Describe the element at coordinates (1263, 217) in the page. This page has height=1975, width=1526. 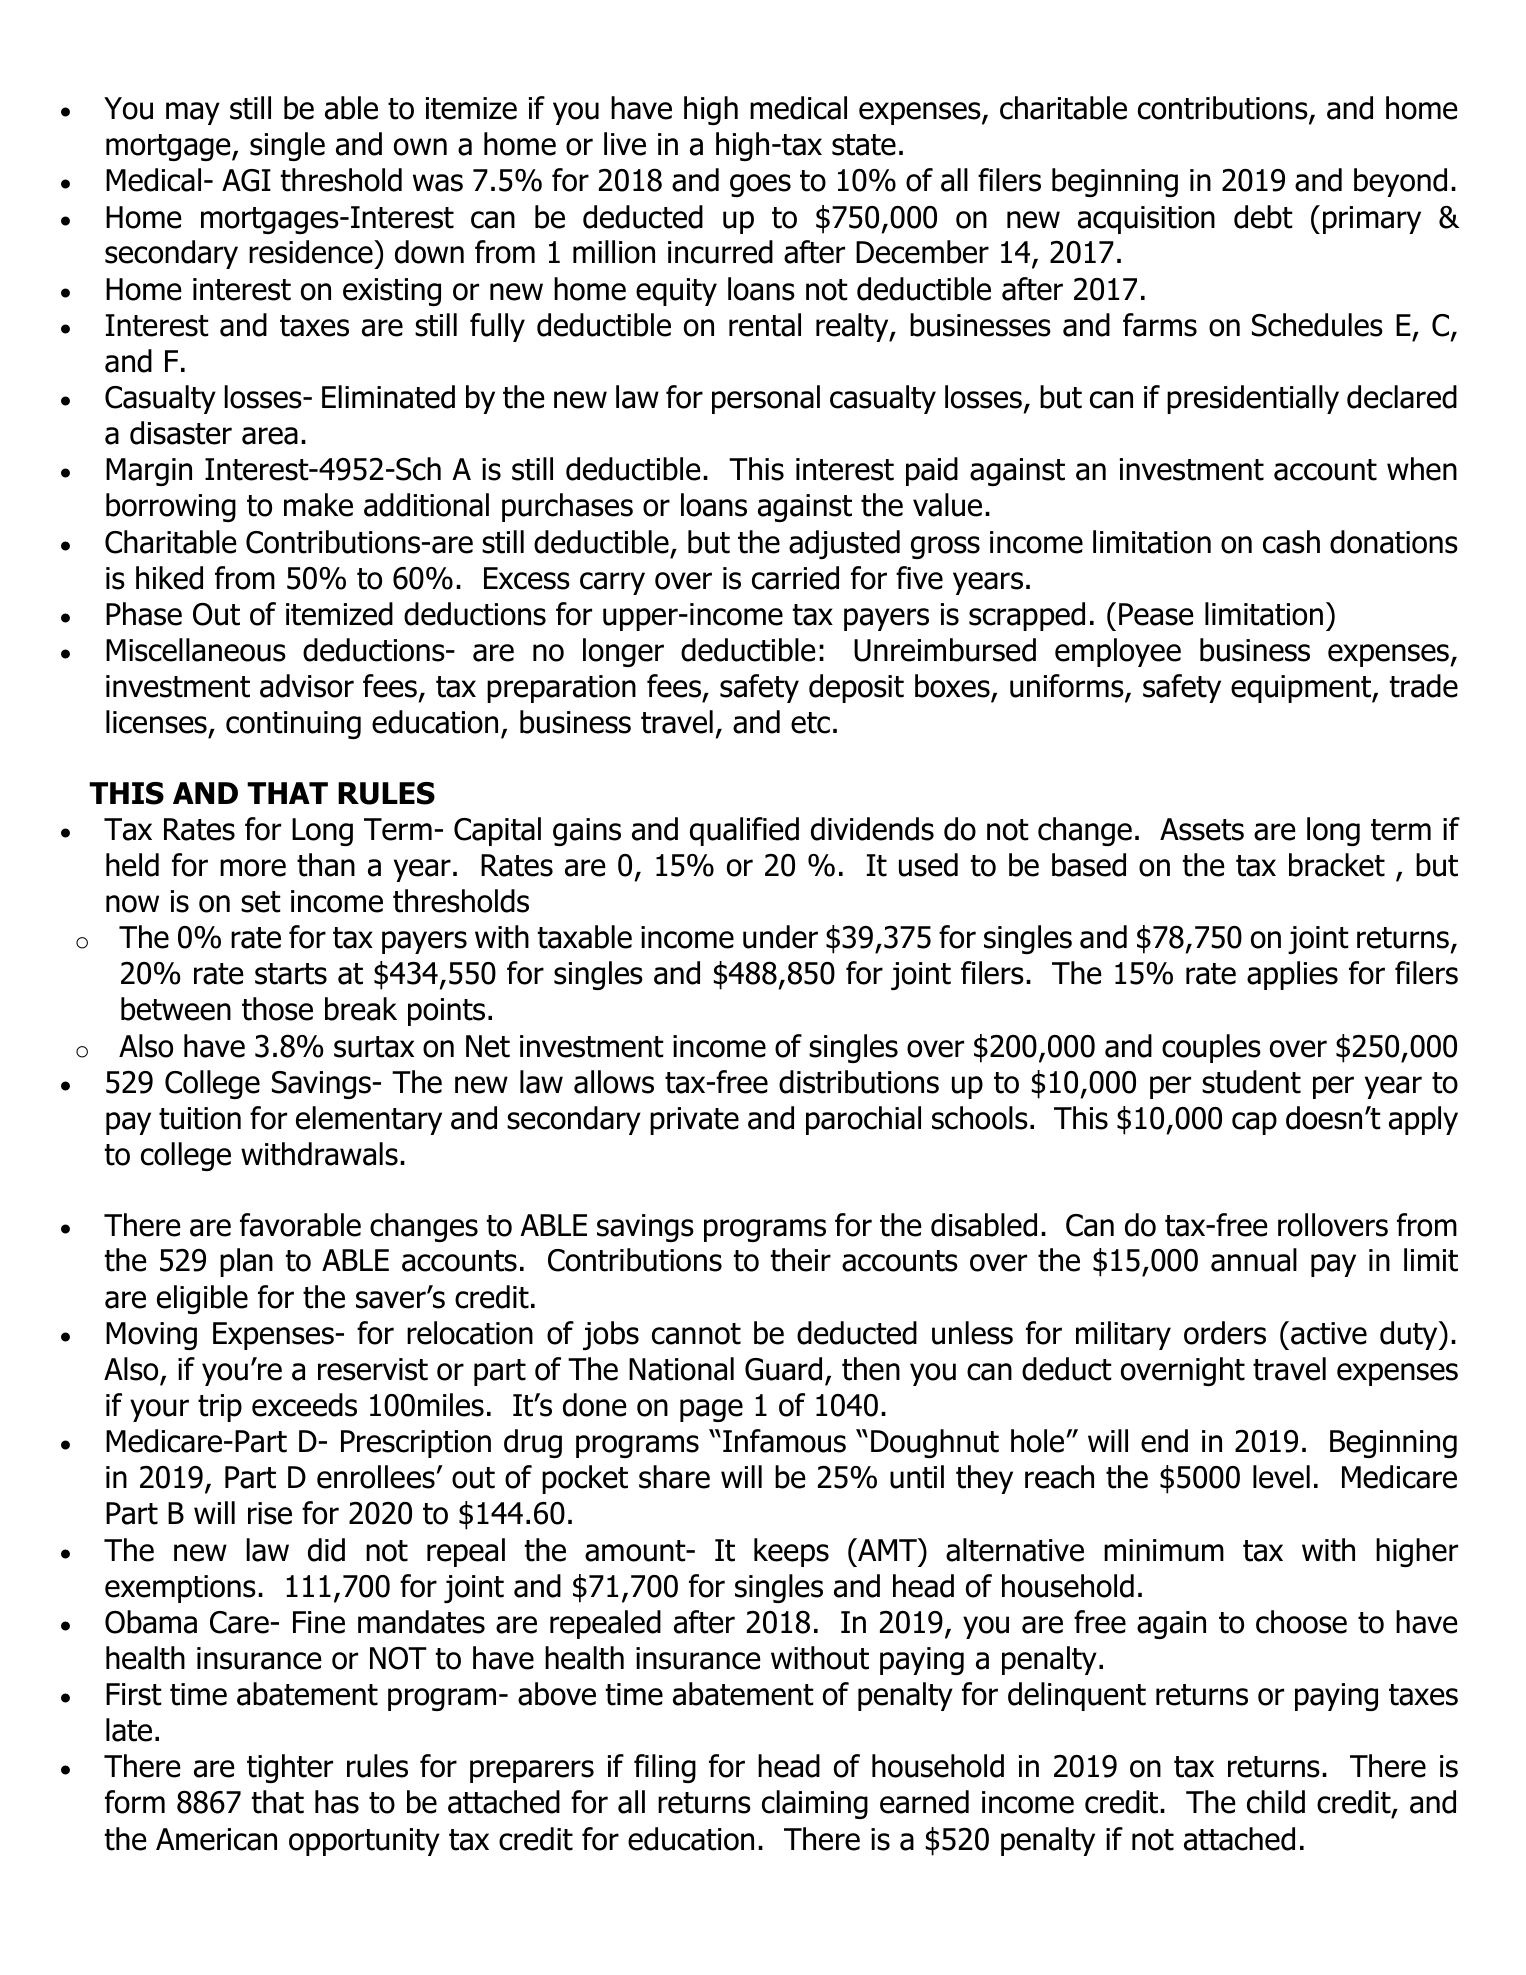
I see `debt` at that location.
